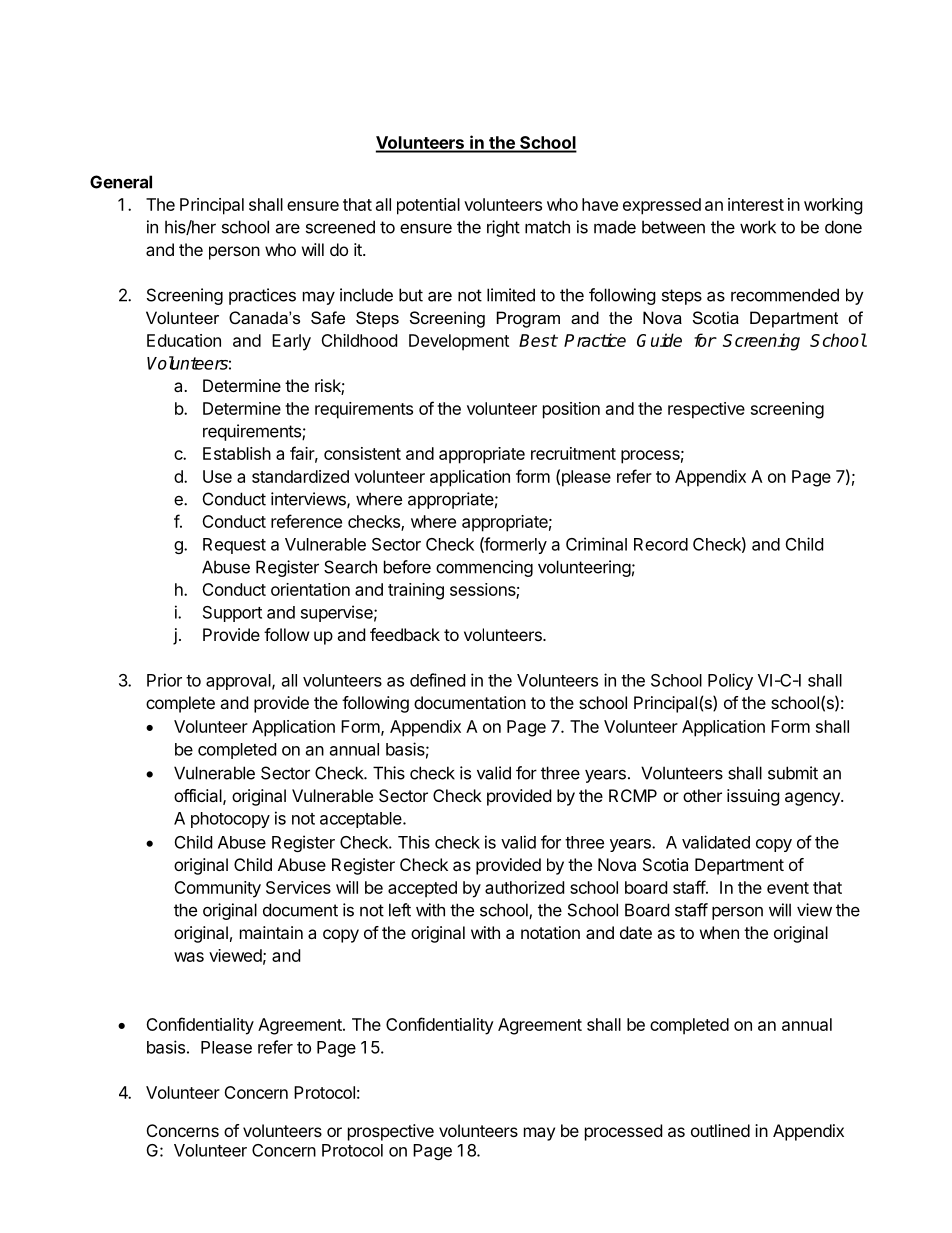 This screenshot has height=1233, width=952. I want to click on right, so click(503, 228).
